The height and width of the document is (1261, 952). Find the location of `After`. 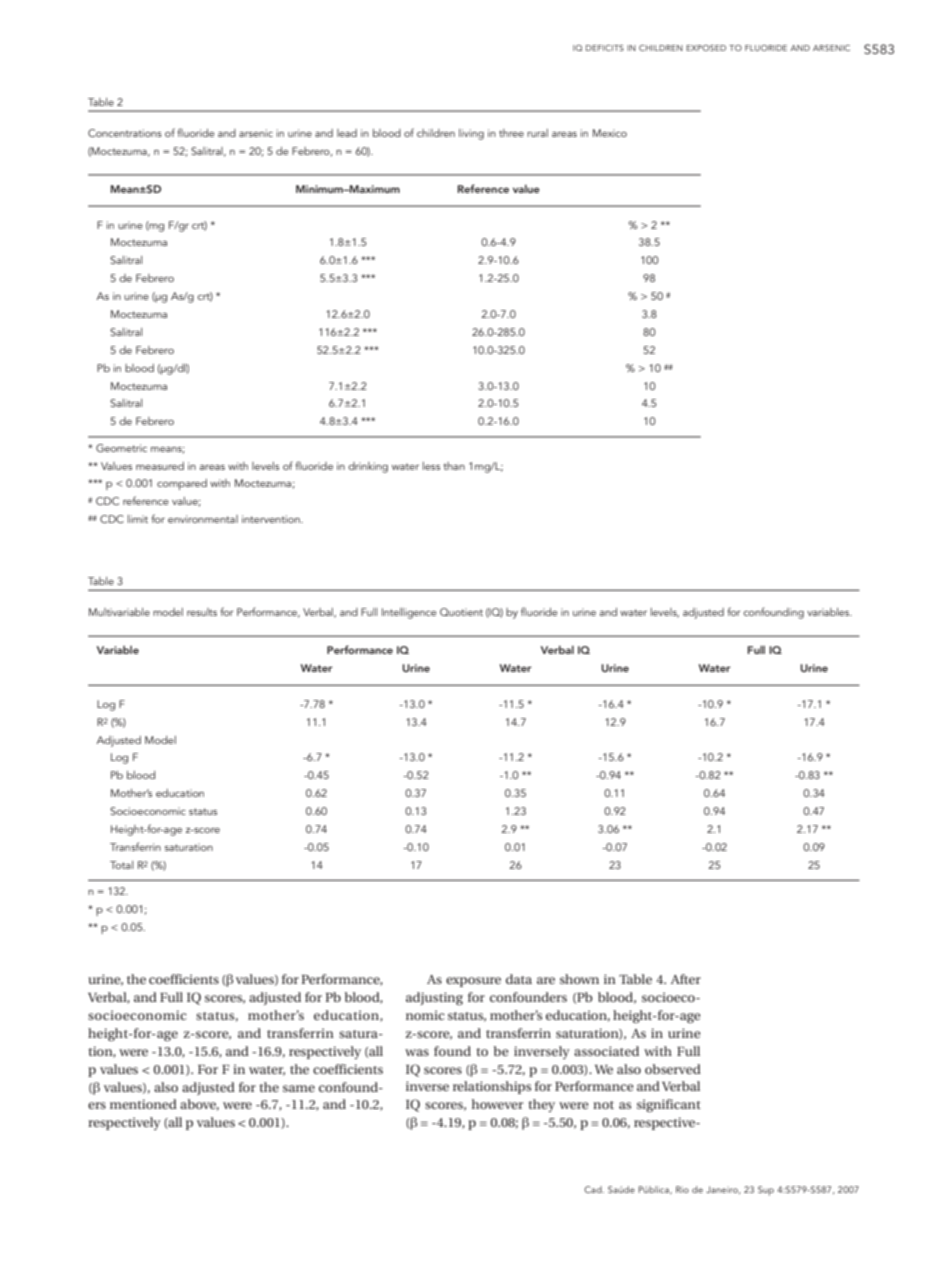

After is located at coordinates (686, 979).
